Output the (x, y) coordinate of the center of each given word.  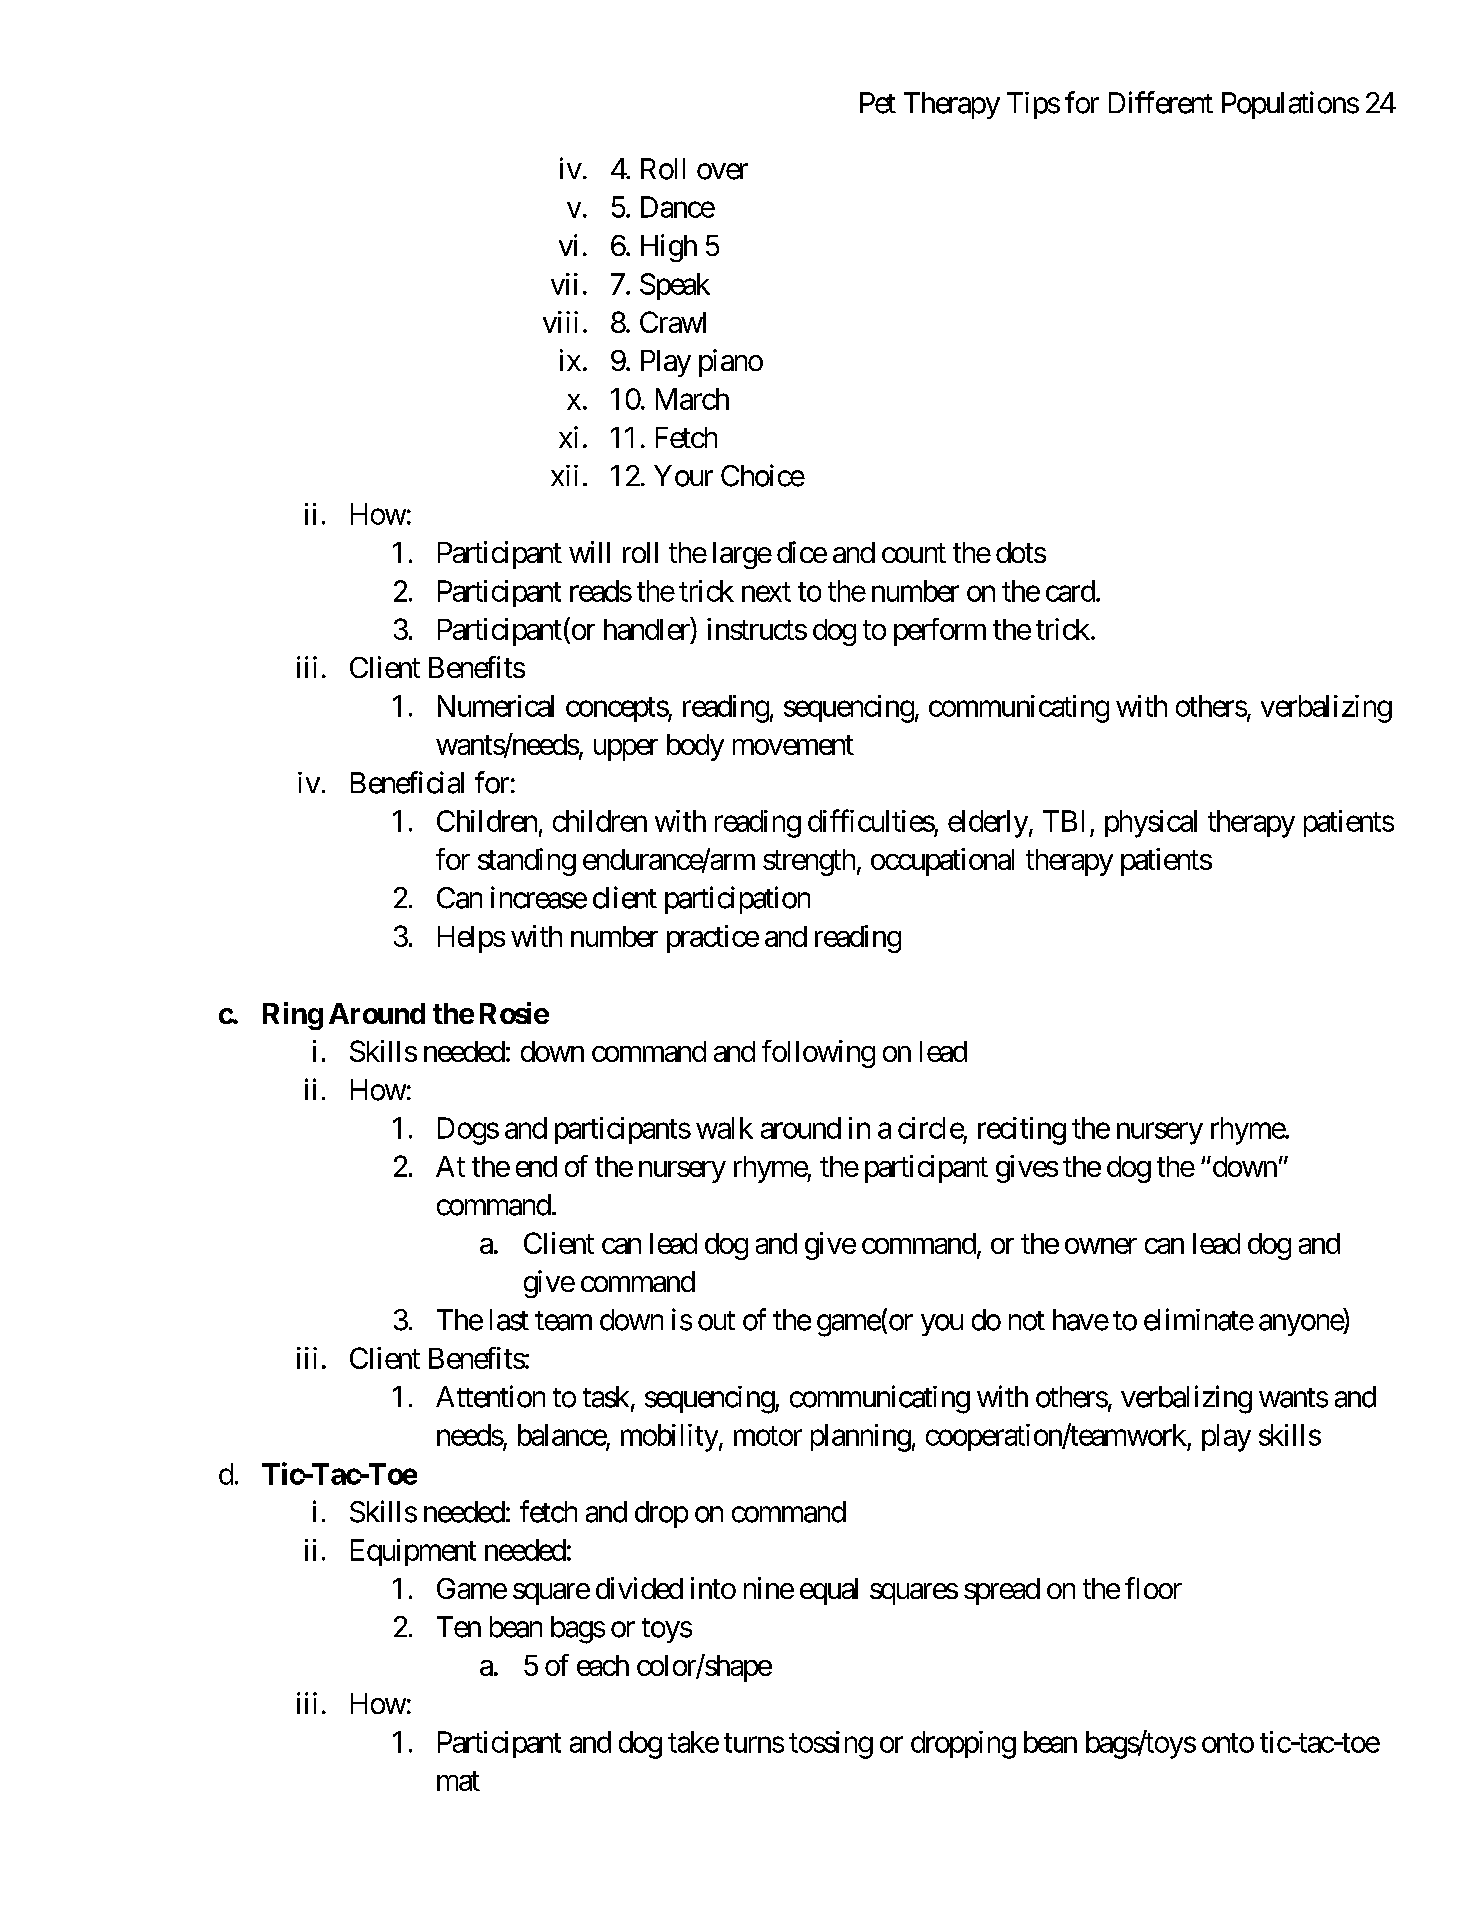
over (722, 171)
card (1070, 591)
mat (458, 1781)
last (509, 1320)
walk (724, 1128)
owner (1101, 1246)
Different (1161, 102)
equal (829, 1591)
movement (793, 745)
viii (560, 322)
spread (1002, 1591)
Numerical (496, 706)
